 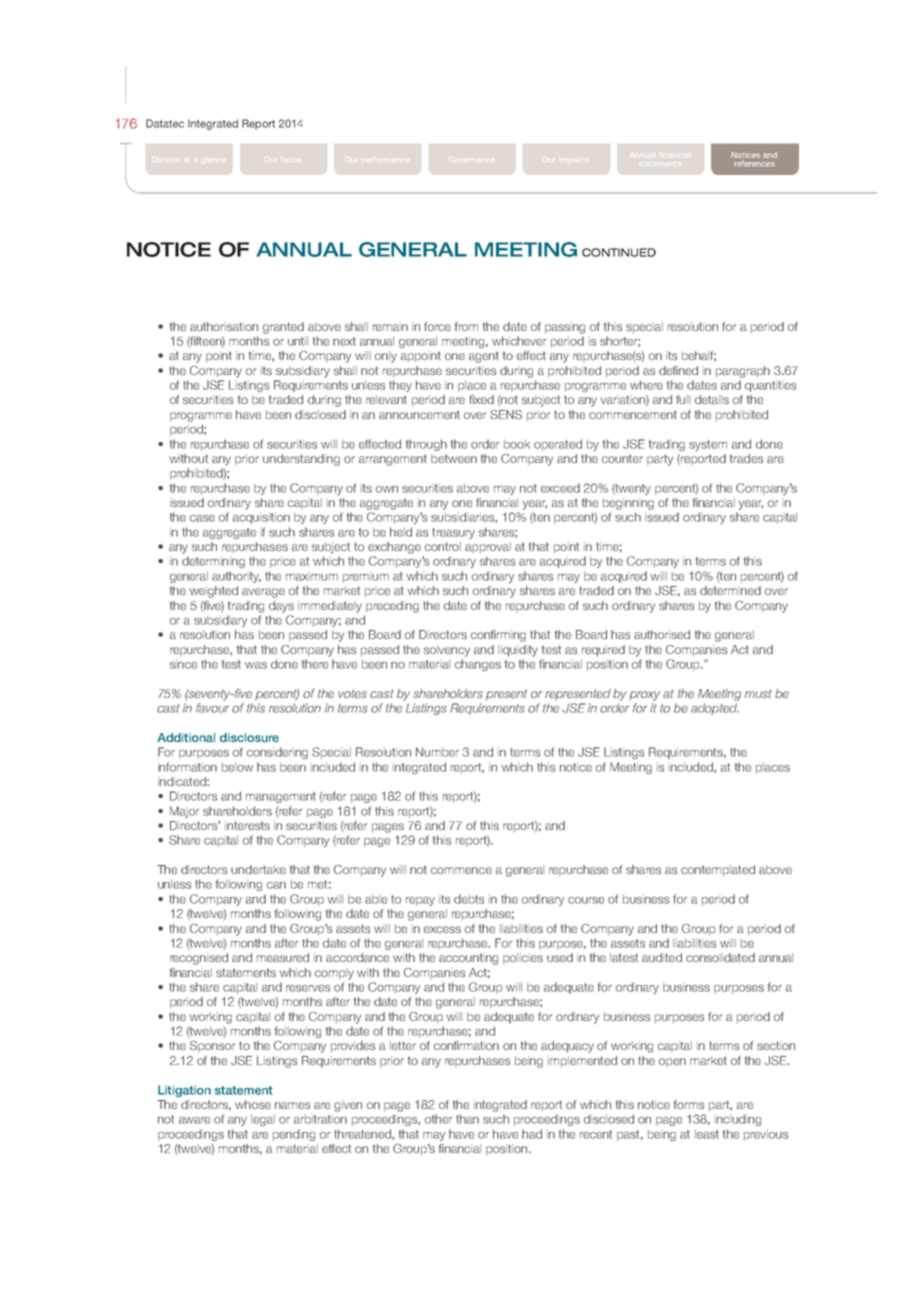 I want to click on from, so click(x=466, y=326).
